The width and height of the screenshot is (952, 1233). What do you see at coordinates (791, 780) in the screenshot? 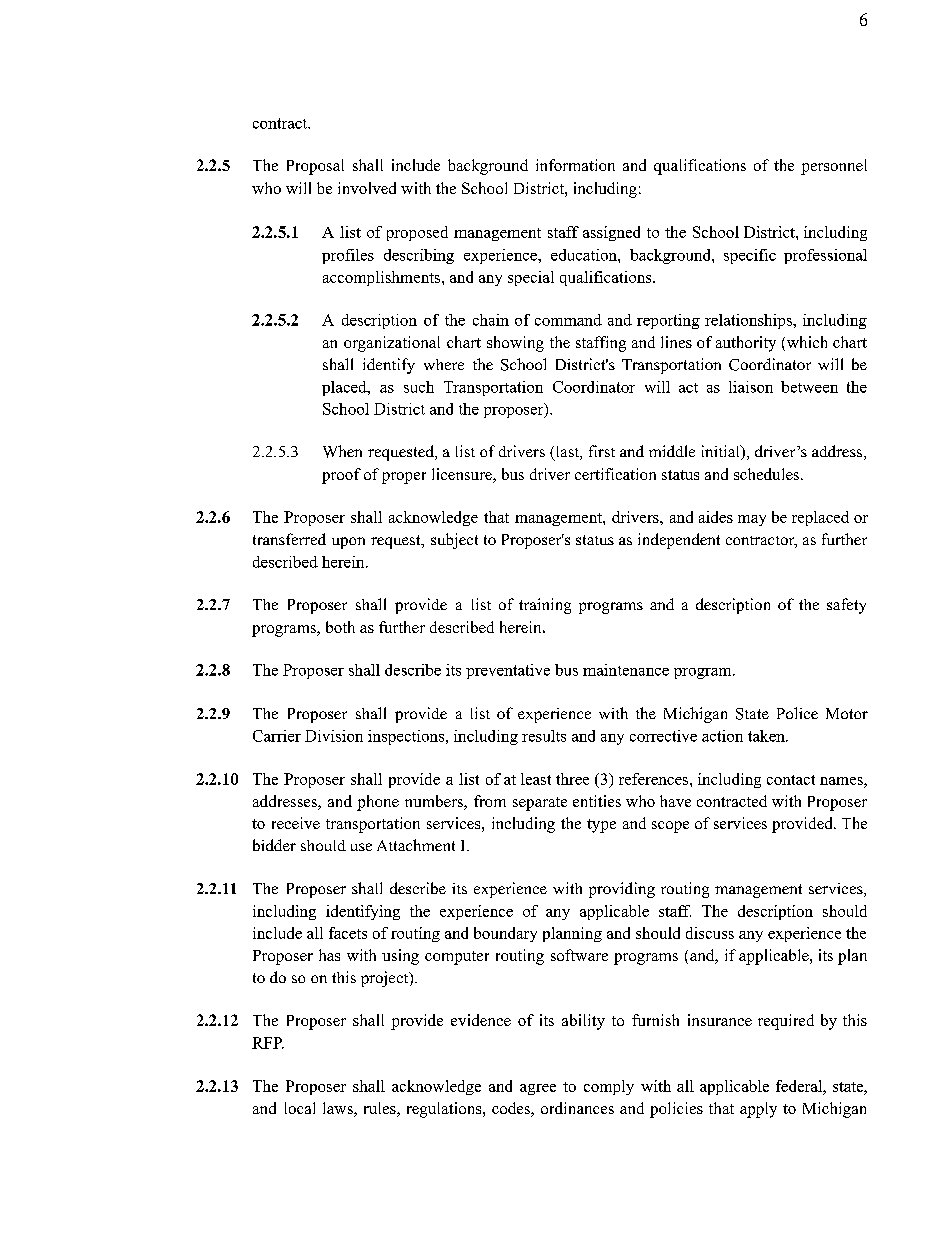
I see `contact` at bounding box center [791, 780].
